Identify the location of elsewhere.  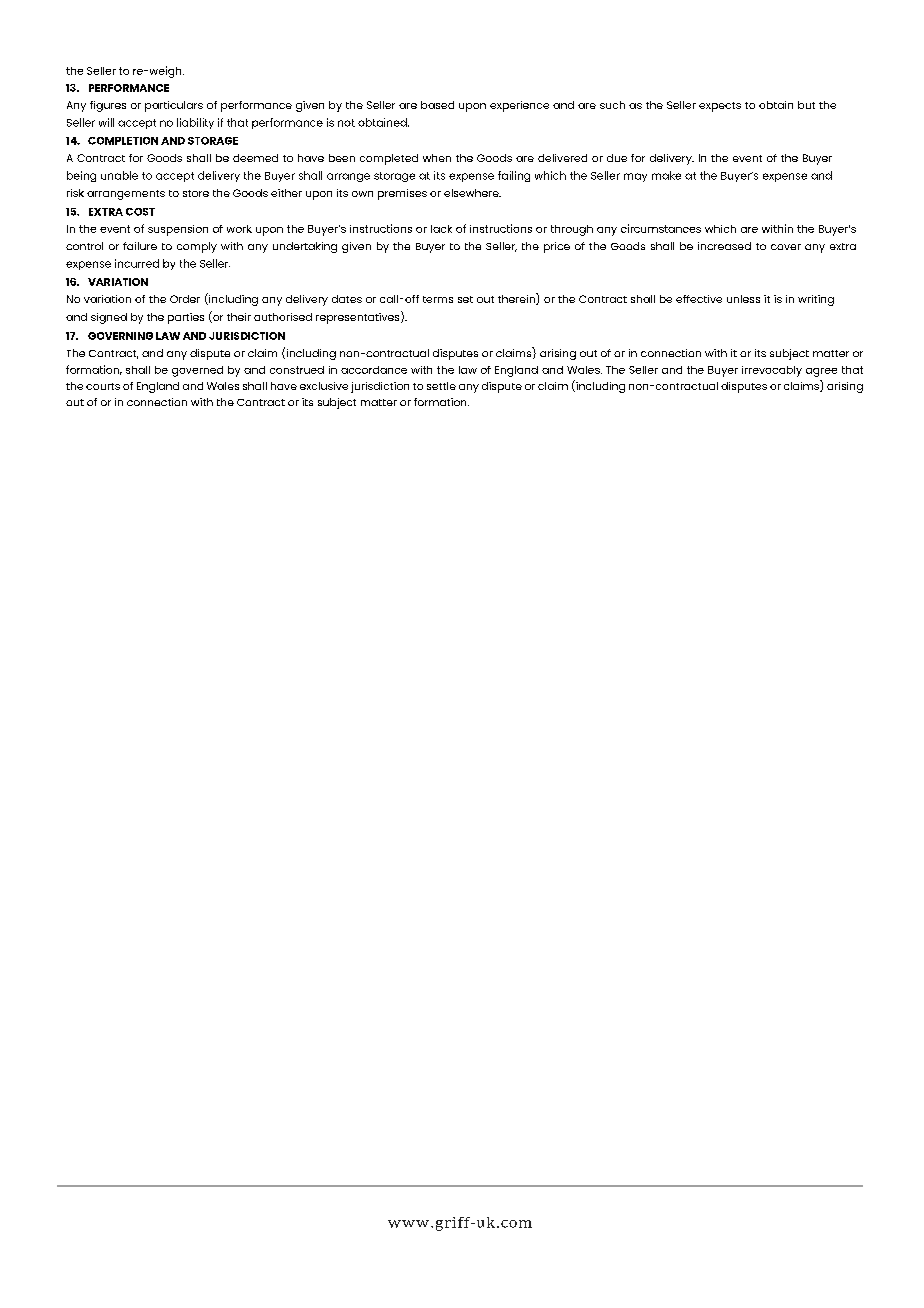
(472, 193).
